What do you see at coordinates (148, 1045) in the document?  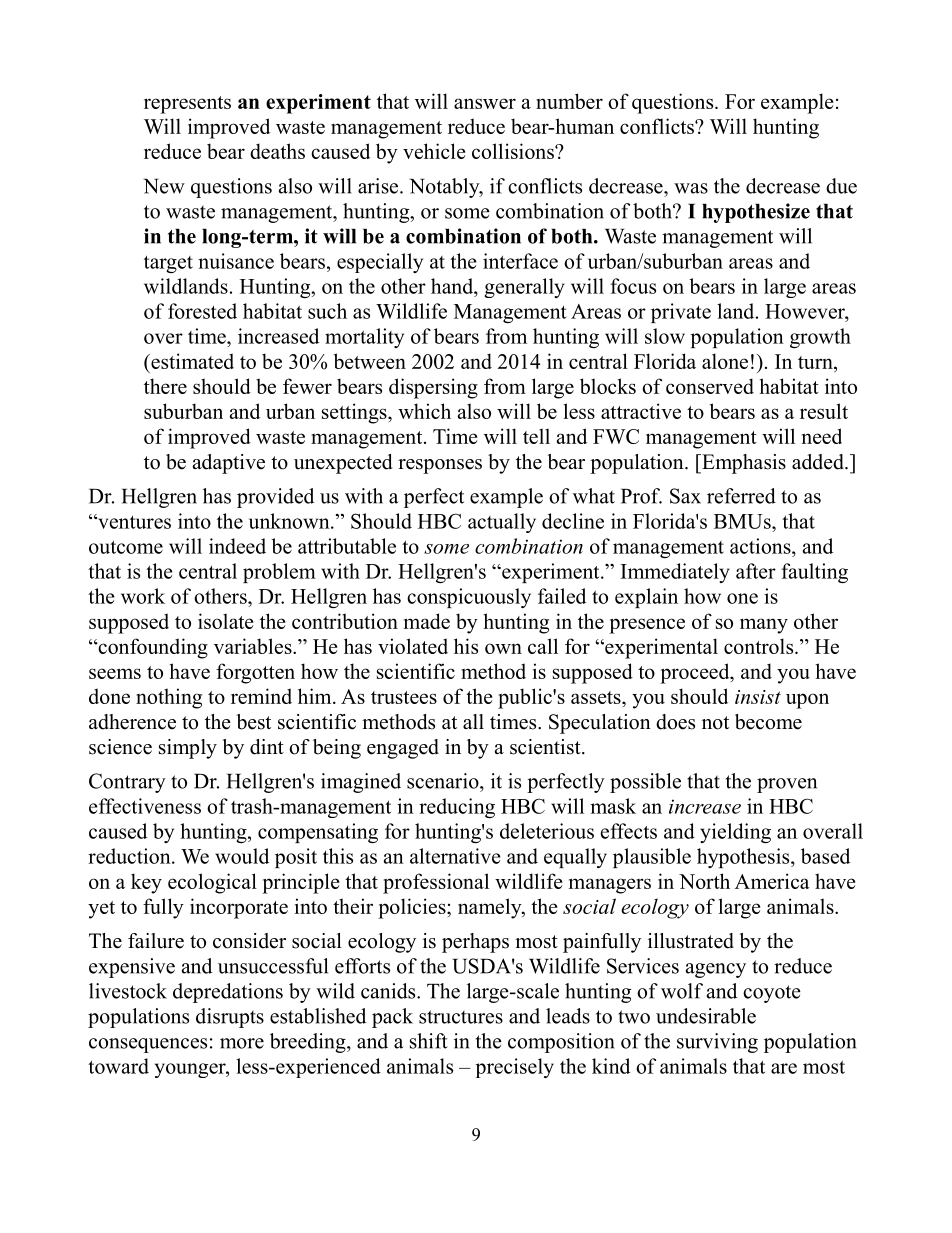 I see `consequences` at bounding box center [148, 1045].
